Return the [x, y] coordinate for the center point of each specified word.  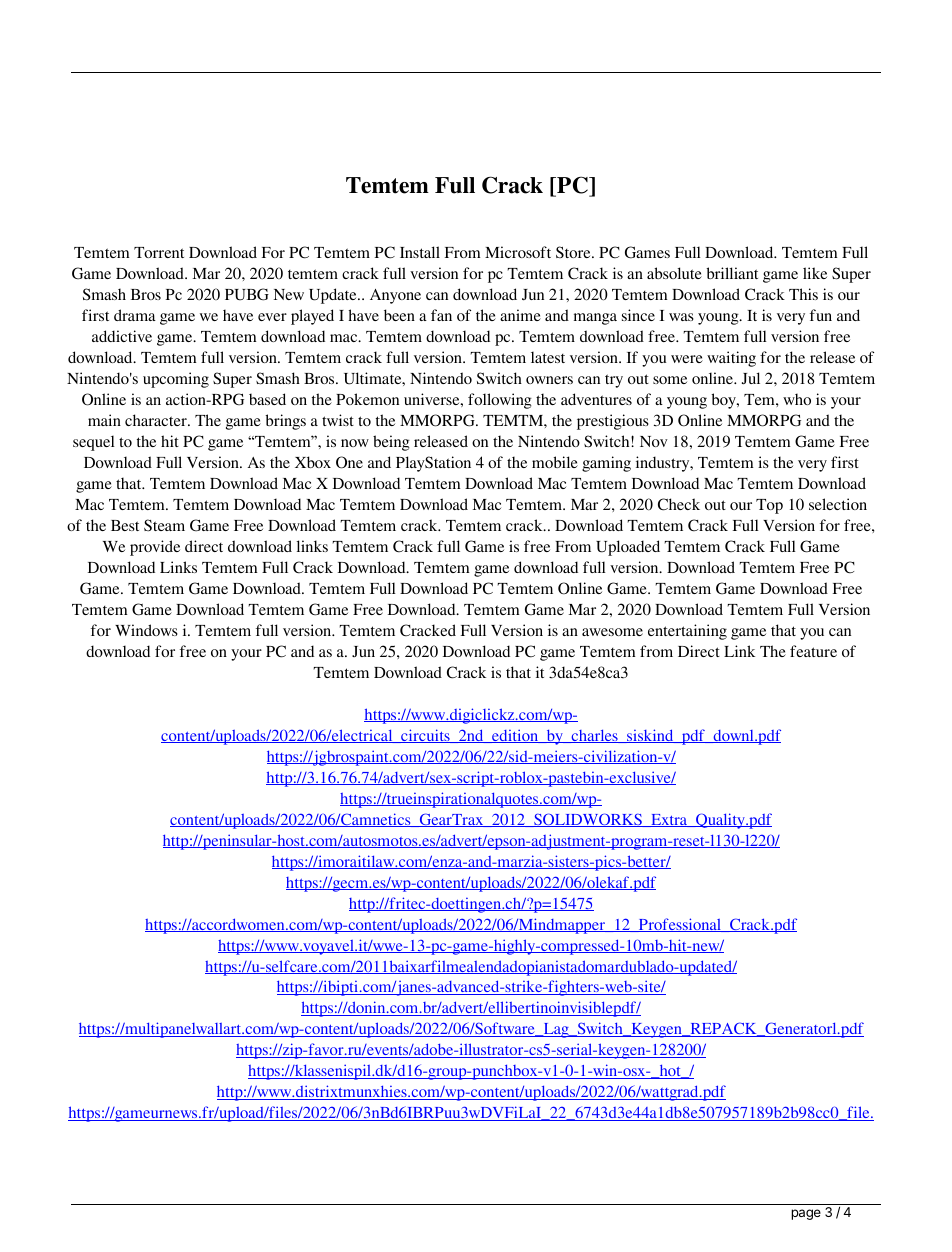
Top [769, 506]
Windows [146, 630]
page [806, 1214]
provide [155, 548]
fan [441, 315]
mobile [555, 462]
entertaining [687, 632]
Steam [164, 525]
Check [679, 504]
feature [813, 651]
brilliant [732, 273]
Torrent [159, 252]
